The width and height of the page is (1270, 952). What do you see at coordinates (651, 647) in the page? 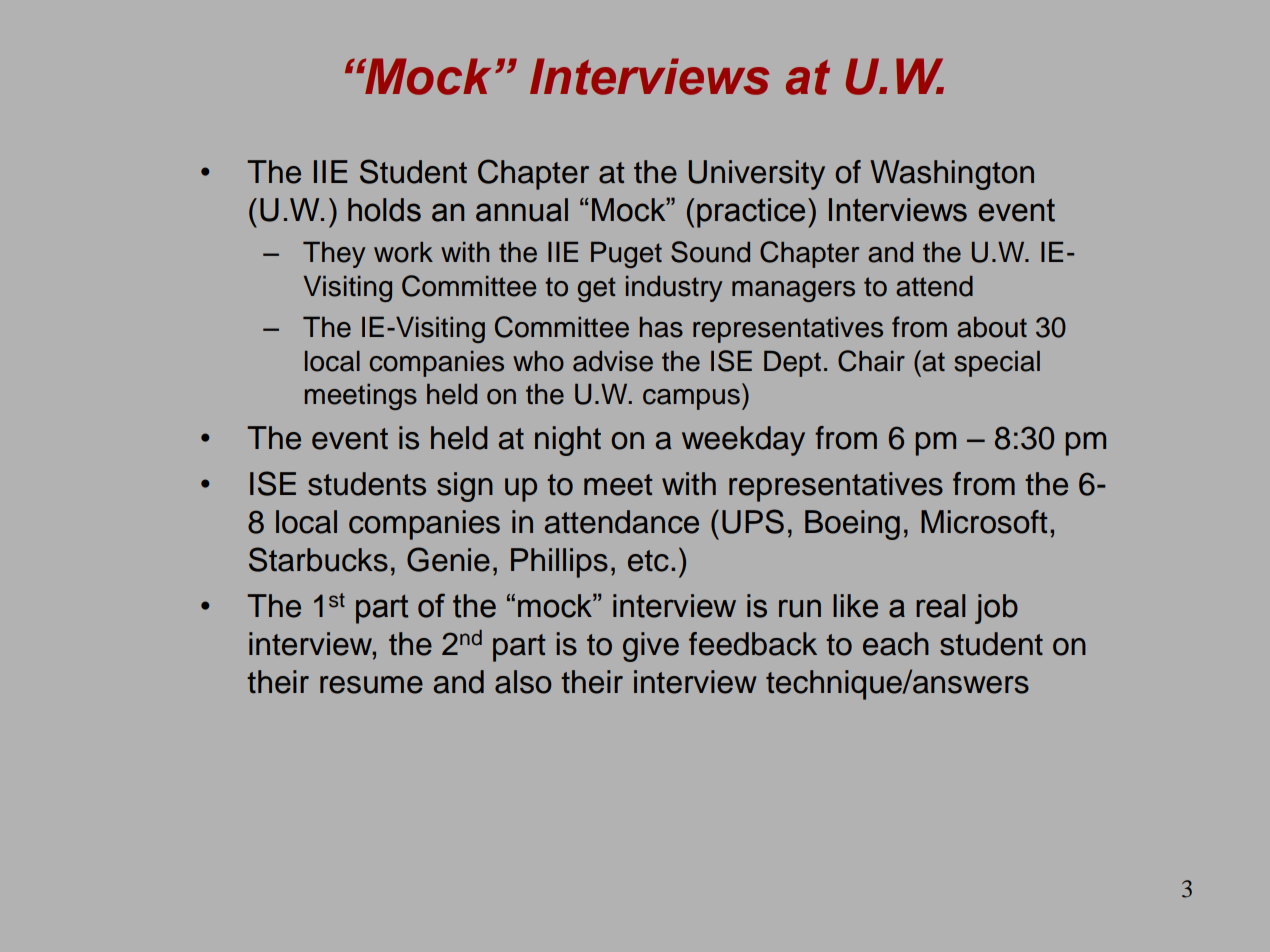
I see `give` at bounding box center [651, 647].
